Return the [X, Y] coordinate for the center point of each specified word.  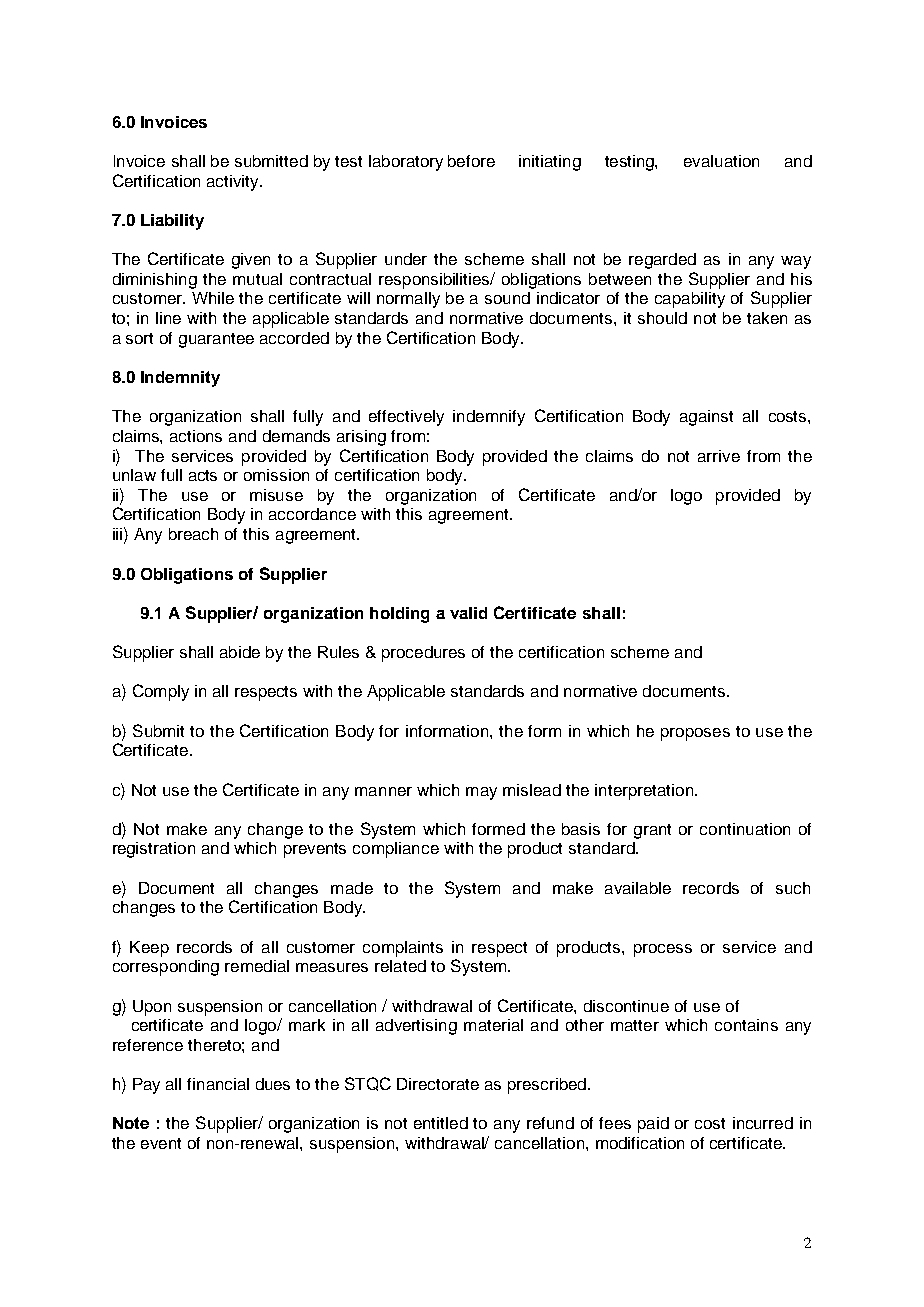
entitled [441, 1123]
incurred [763, 1123]
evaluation [721, 161]
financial [218, 1084]
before [471, 161]
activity [234, 183]
